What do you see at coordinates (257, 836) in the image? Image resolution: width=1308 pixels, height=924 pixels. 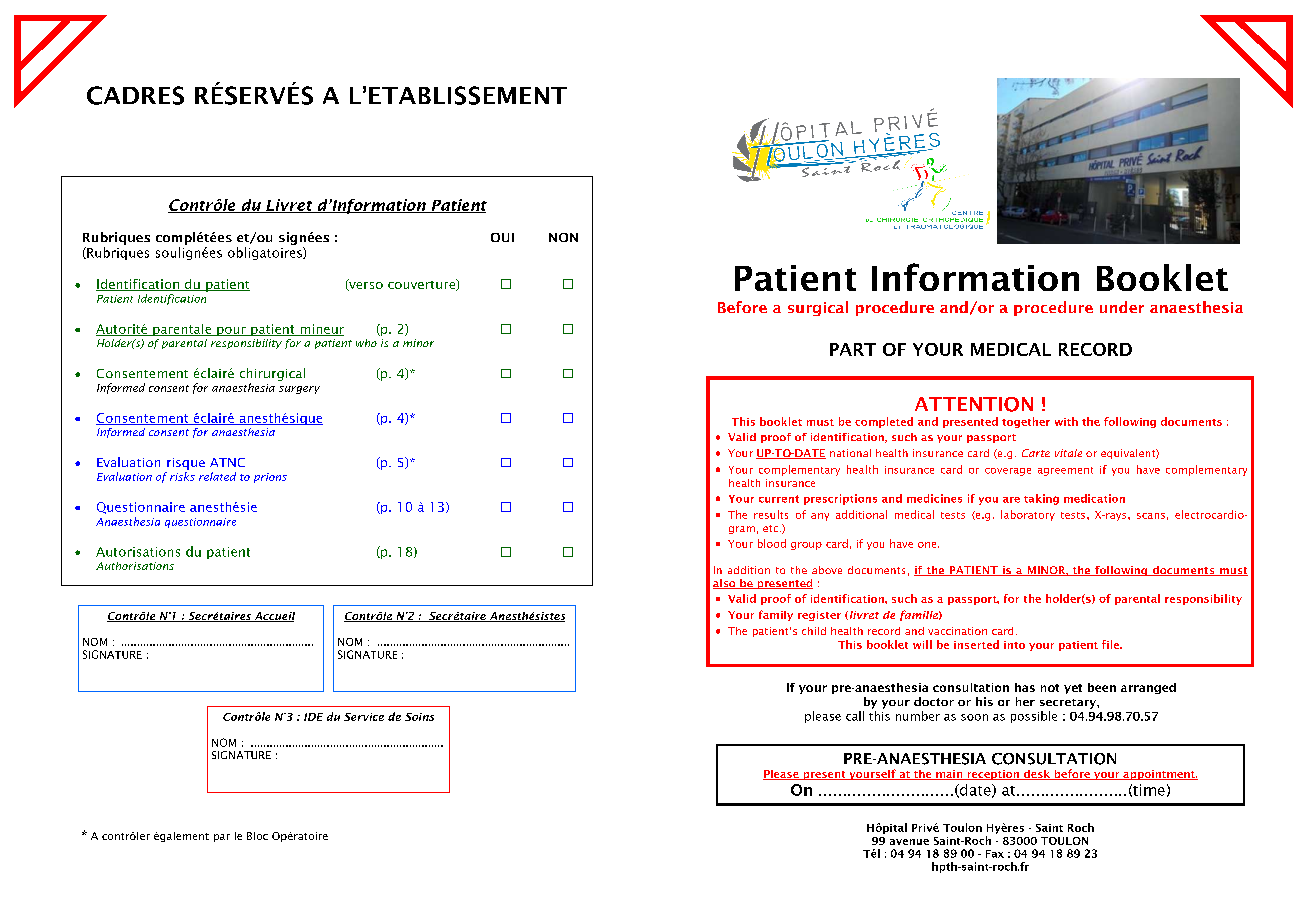 I see `Bloc` at bounding box center [257, 836].
